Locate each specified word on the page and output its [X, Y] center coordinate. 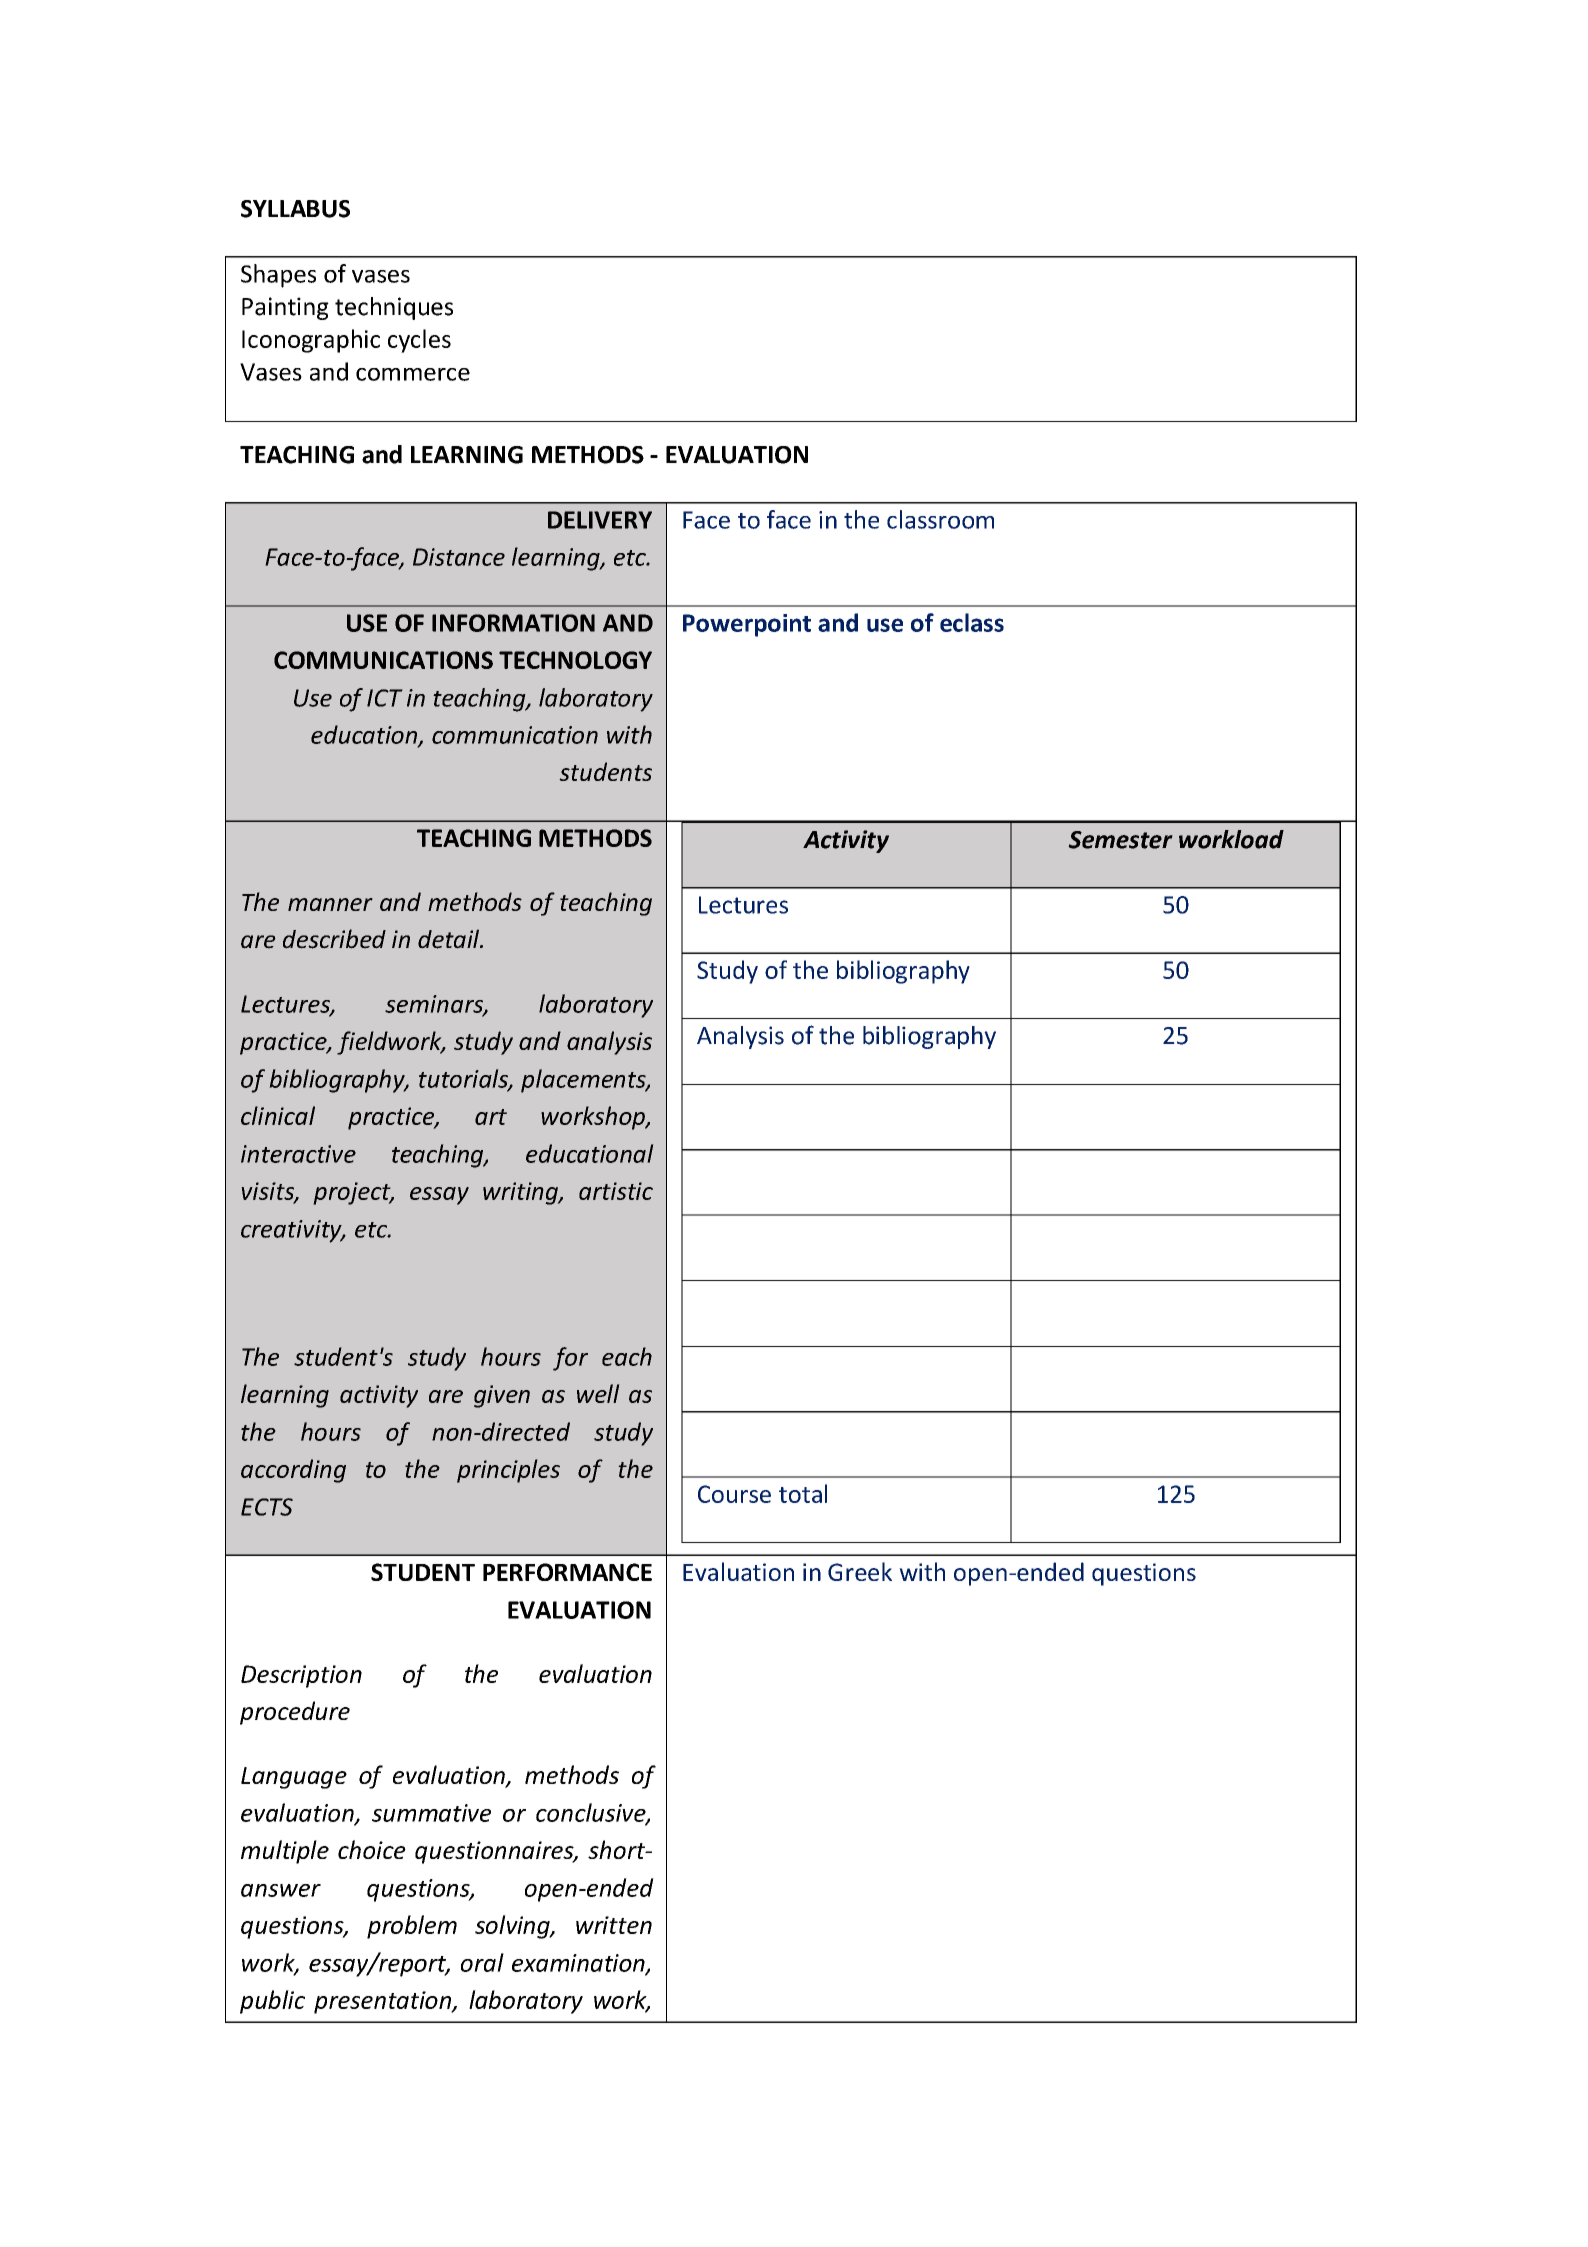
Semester [1120, 840]
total [803, 1493]
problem [412, 1927]
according [293, 1471]
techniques [394, 308]
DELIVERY [600, 520]
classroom [940, 519]
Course [734, 1494]
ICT [385, 698]
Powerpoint [747, 625]
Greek [860, 1571]
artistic [616, 1191]
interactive [298, 1154]
